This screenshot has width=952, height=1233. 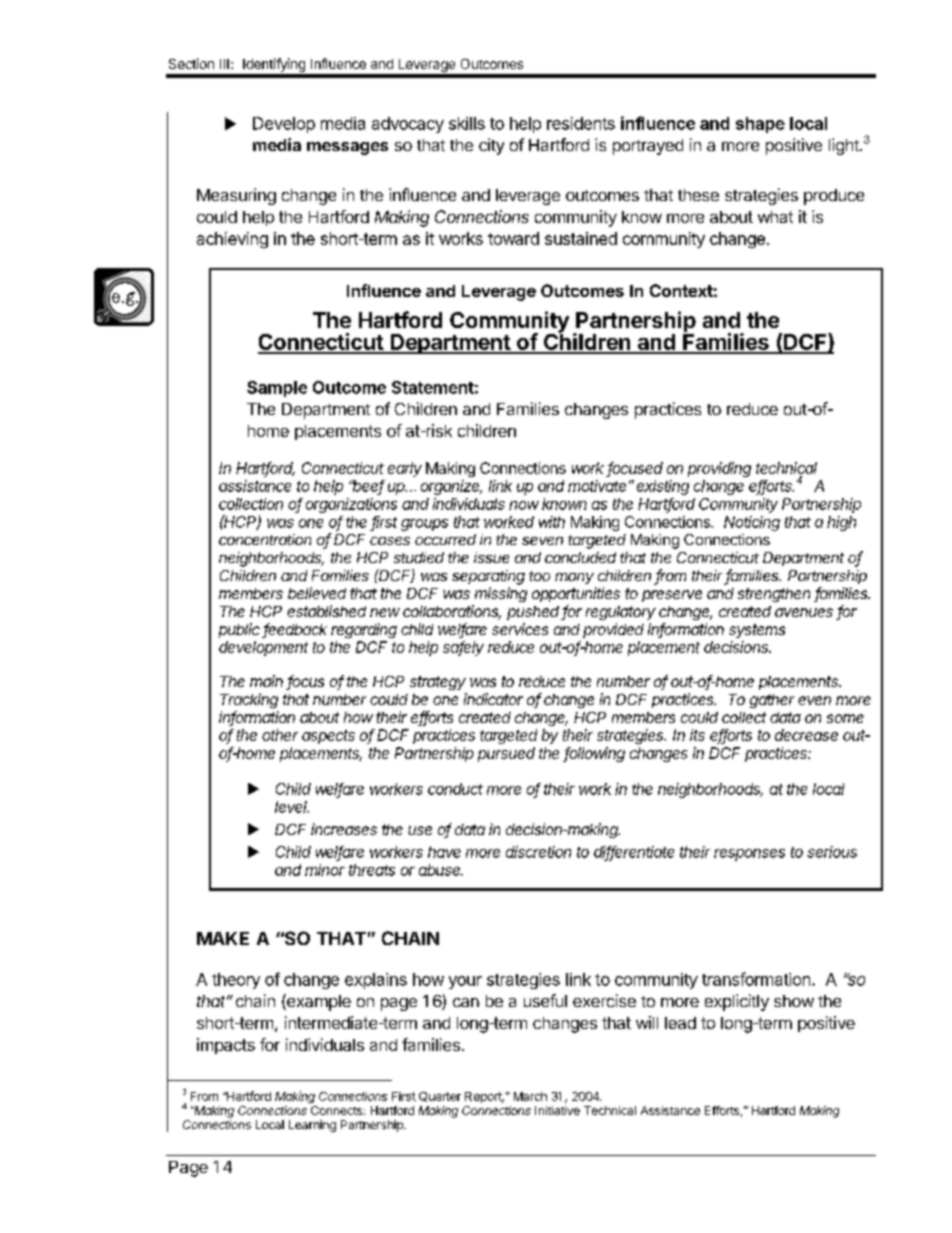 I want to click on III, so click(x=224, y=64).
